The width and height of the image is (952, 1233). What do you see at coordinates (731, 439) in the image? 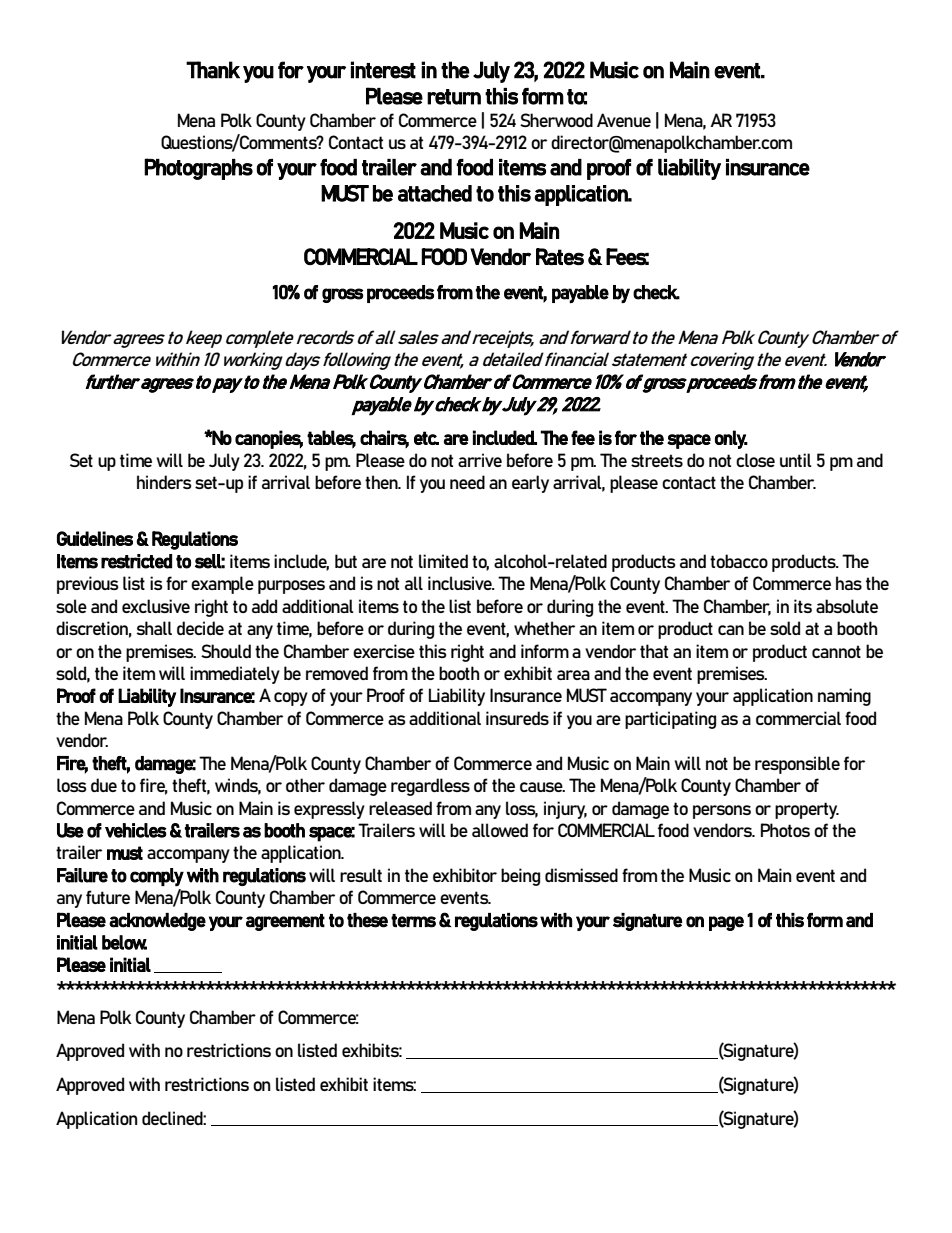
I see `only` at bounding box center [731, 439].
